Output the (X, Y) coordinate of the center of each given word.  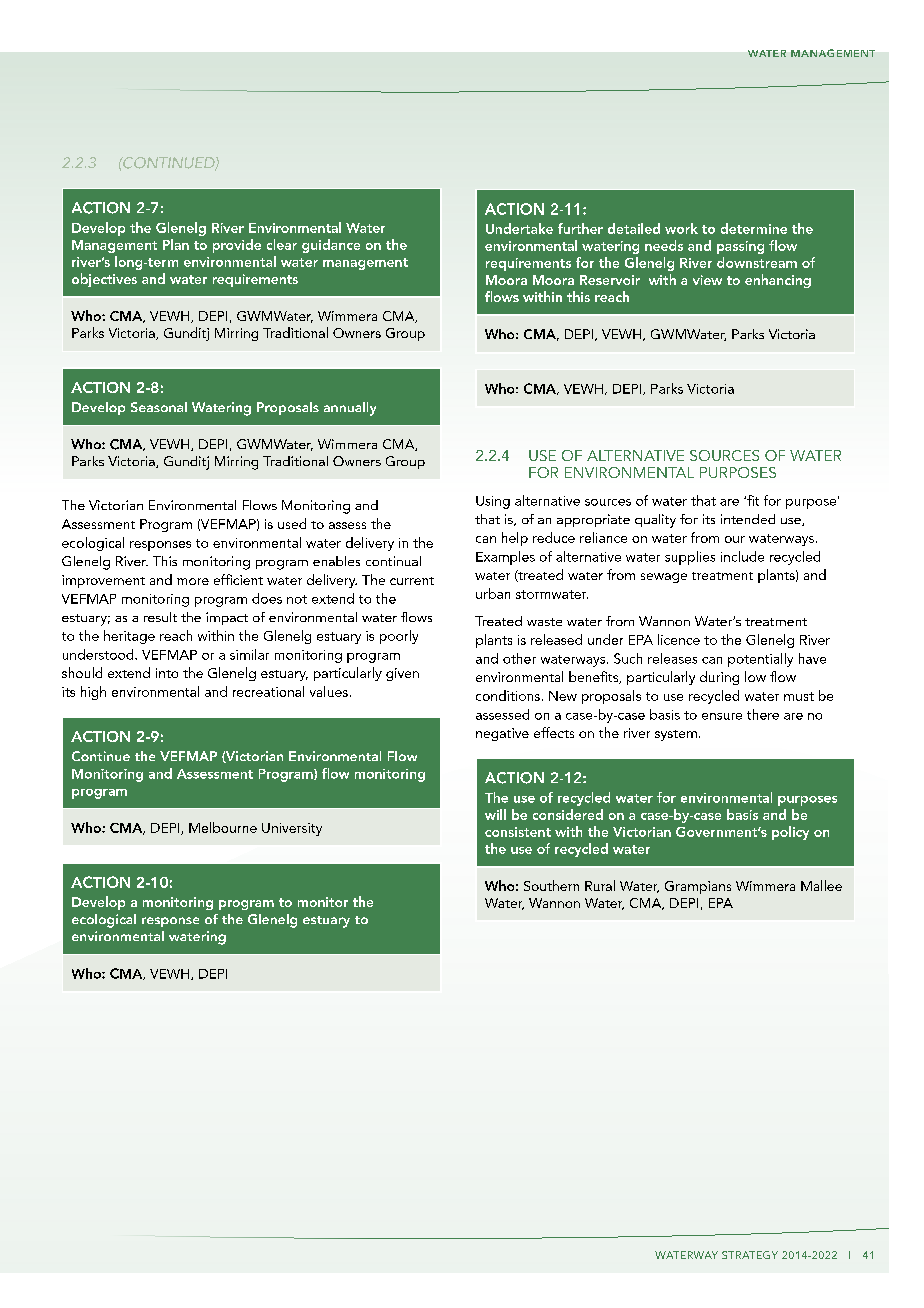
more (193, 581)
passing (740, 247)
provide (237, 246)
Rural (600, 885)
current (412, 581)
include (742, 556)
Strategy (750, 1255)
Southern (551, 885)
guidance (331, 246)
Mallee (821, 885)
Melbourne (223, 827)
